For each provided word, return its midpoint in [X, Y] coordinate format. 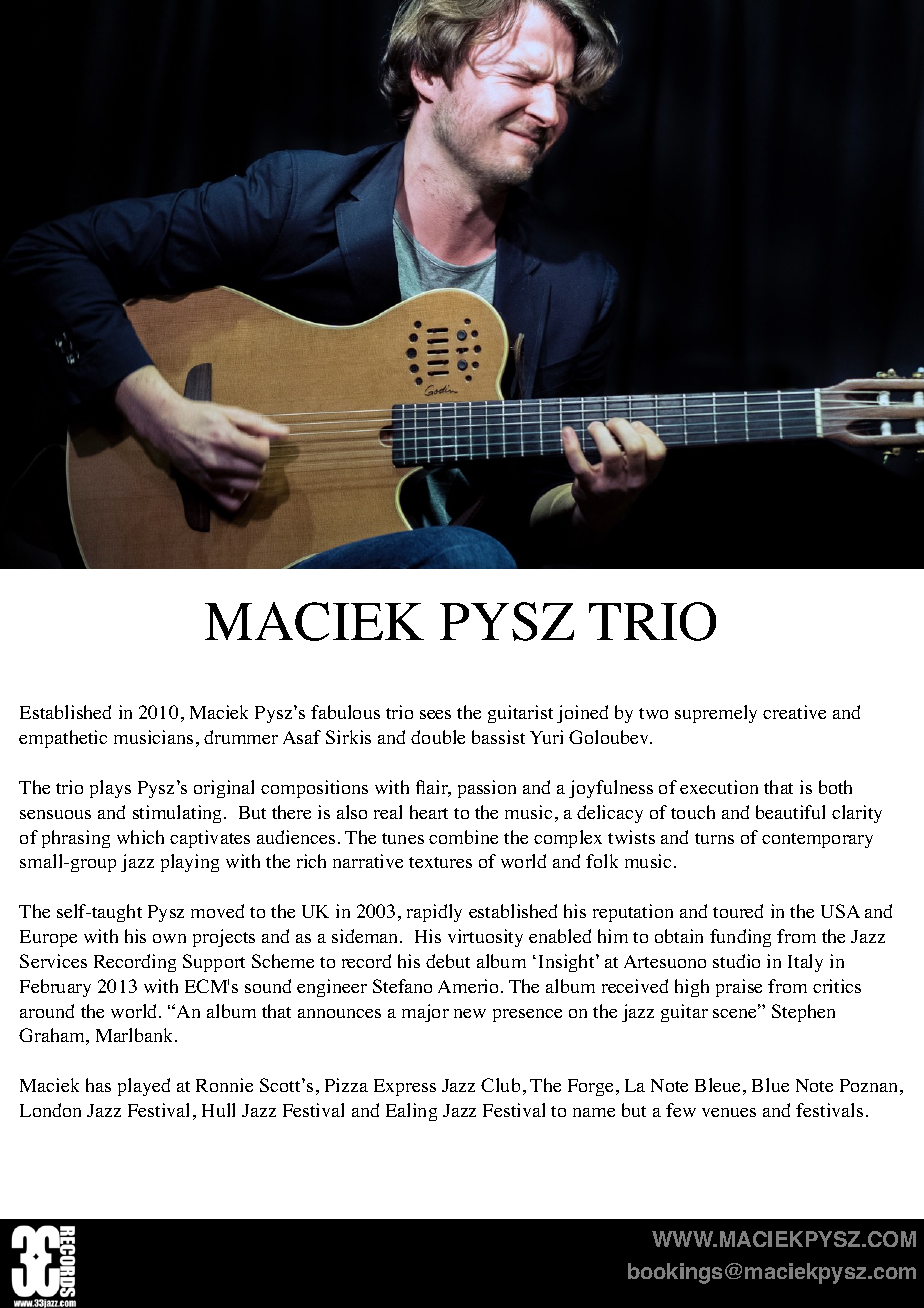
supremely [716, 714]
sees [435, 714]
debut [448, 961]
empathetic [63, 739]
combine [463, 837]
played [144, 1087]
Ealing [411, 1112]
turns [714, 838]
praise [739, 988]
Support [214, 963]
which [140, 837]
